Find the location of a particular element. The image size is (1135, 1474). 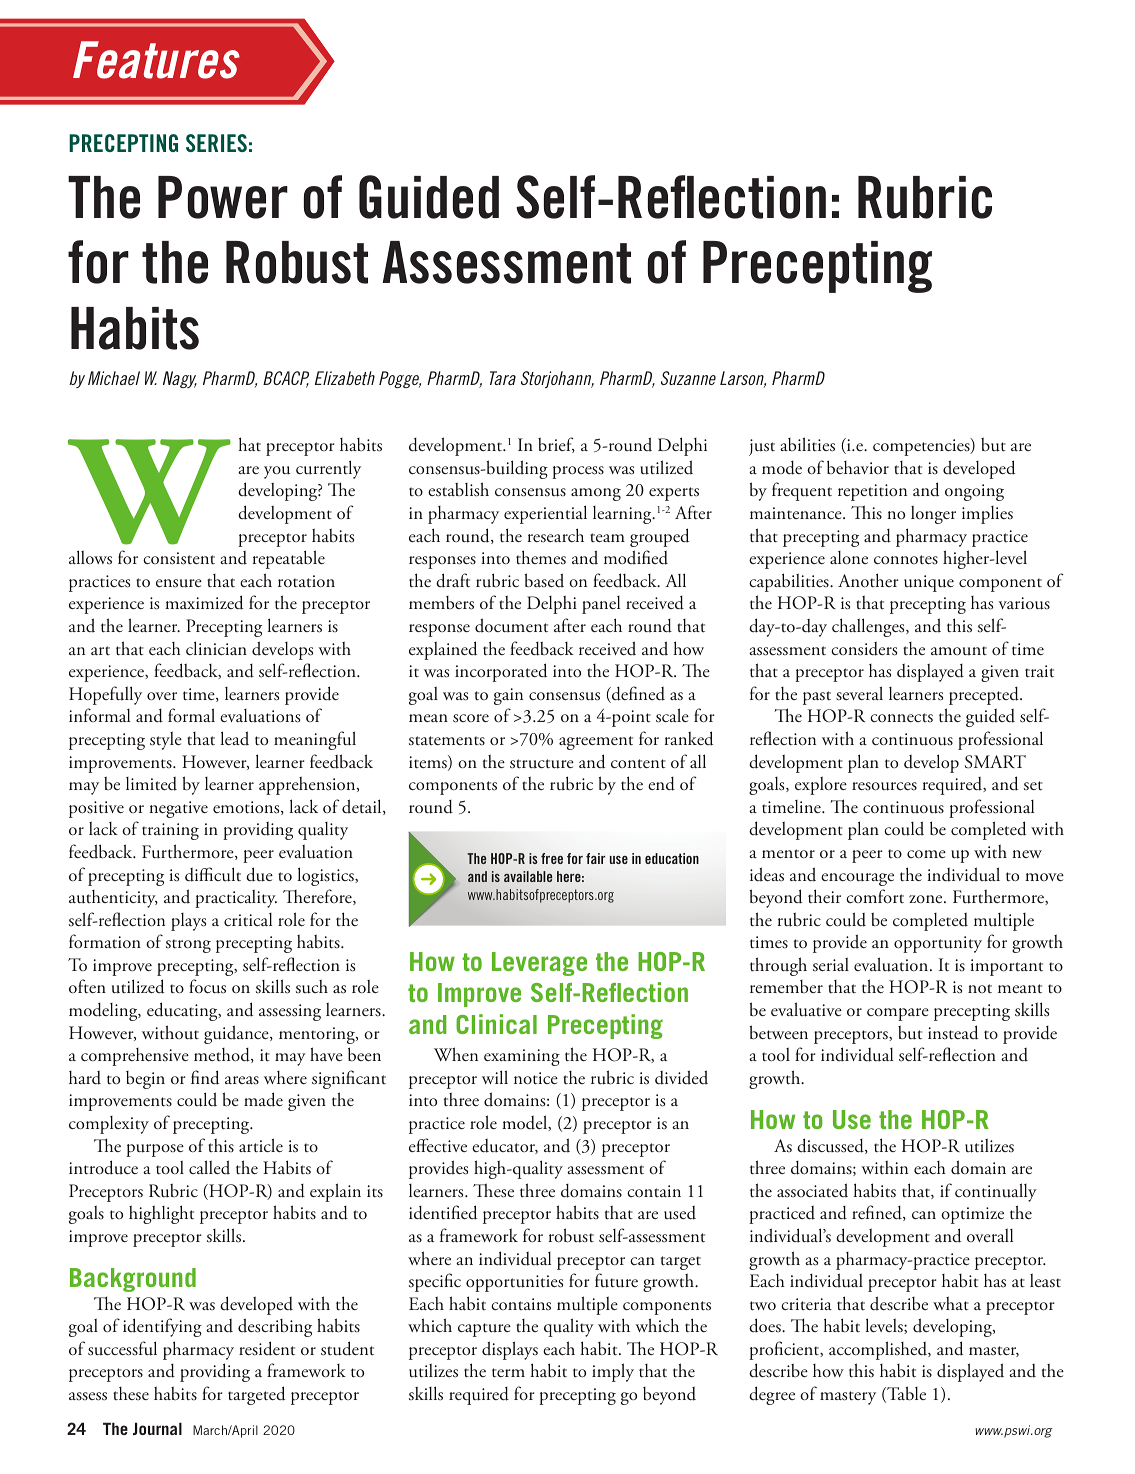

imply is located at coordinates (613, 1372).
